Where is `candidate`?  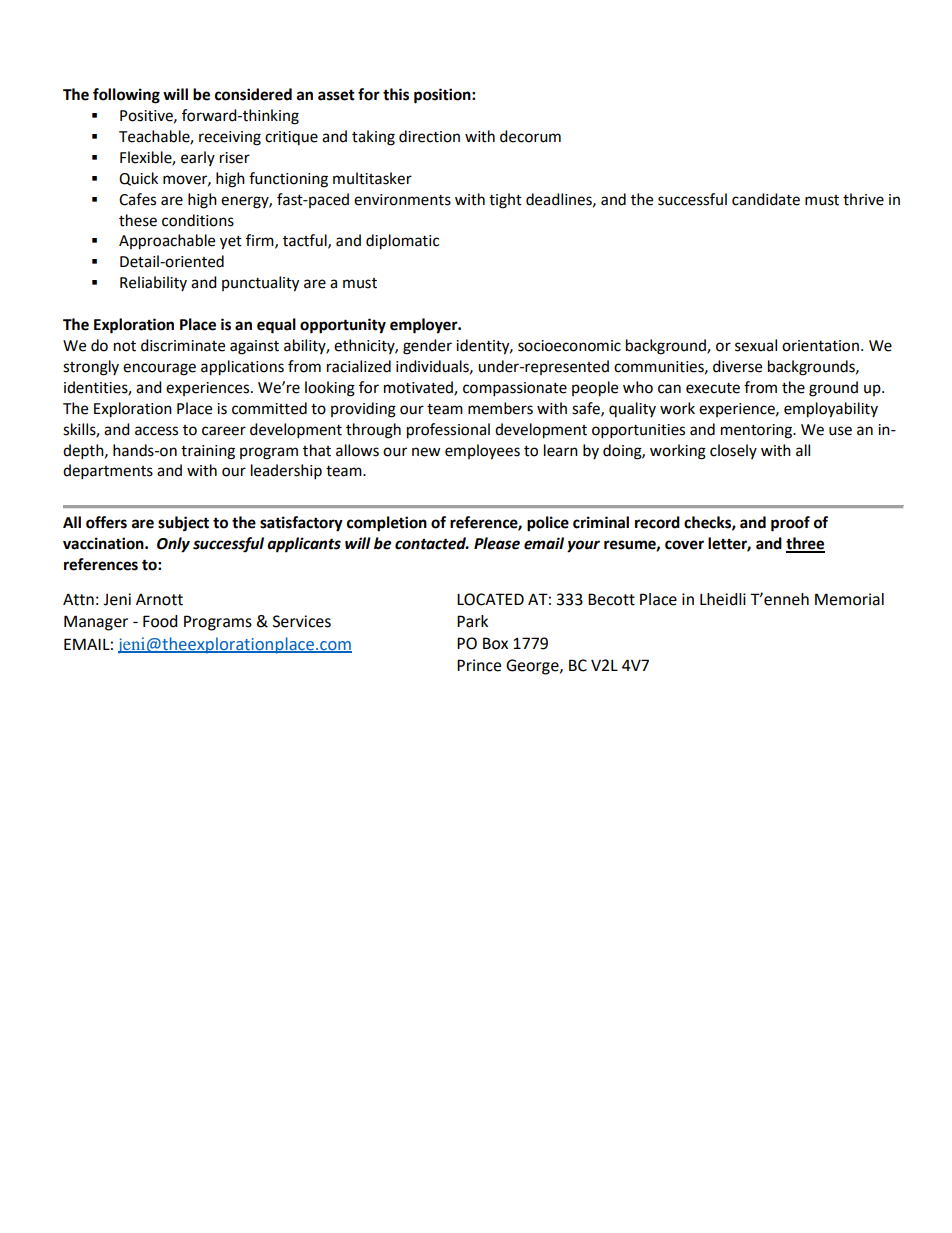 candidate is located at coordinates (766, 199).
